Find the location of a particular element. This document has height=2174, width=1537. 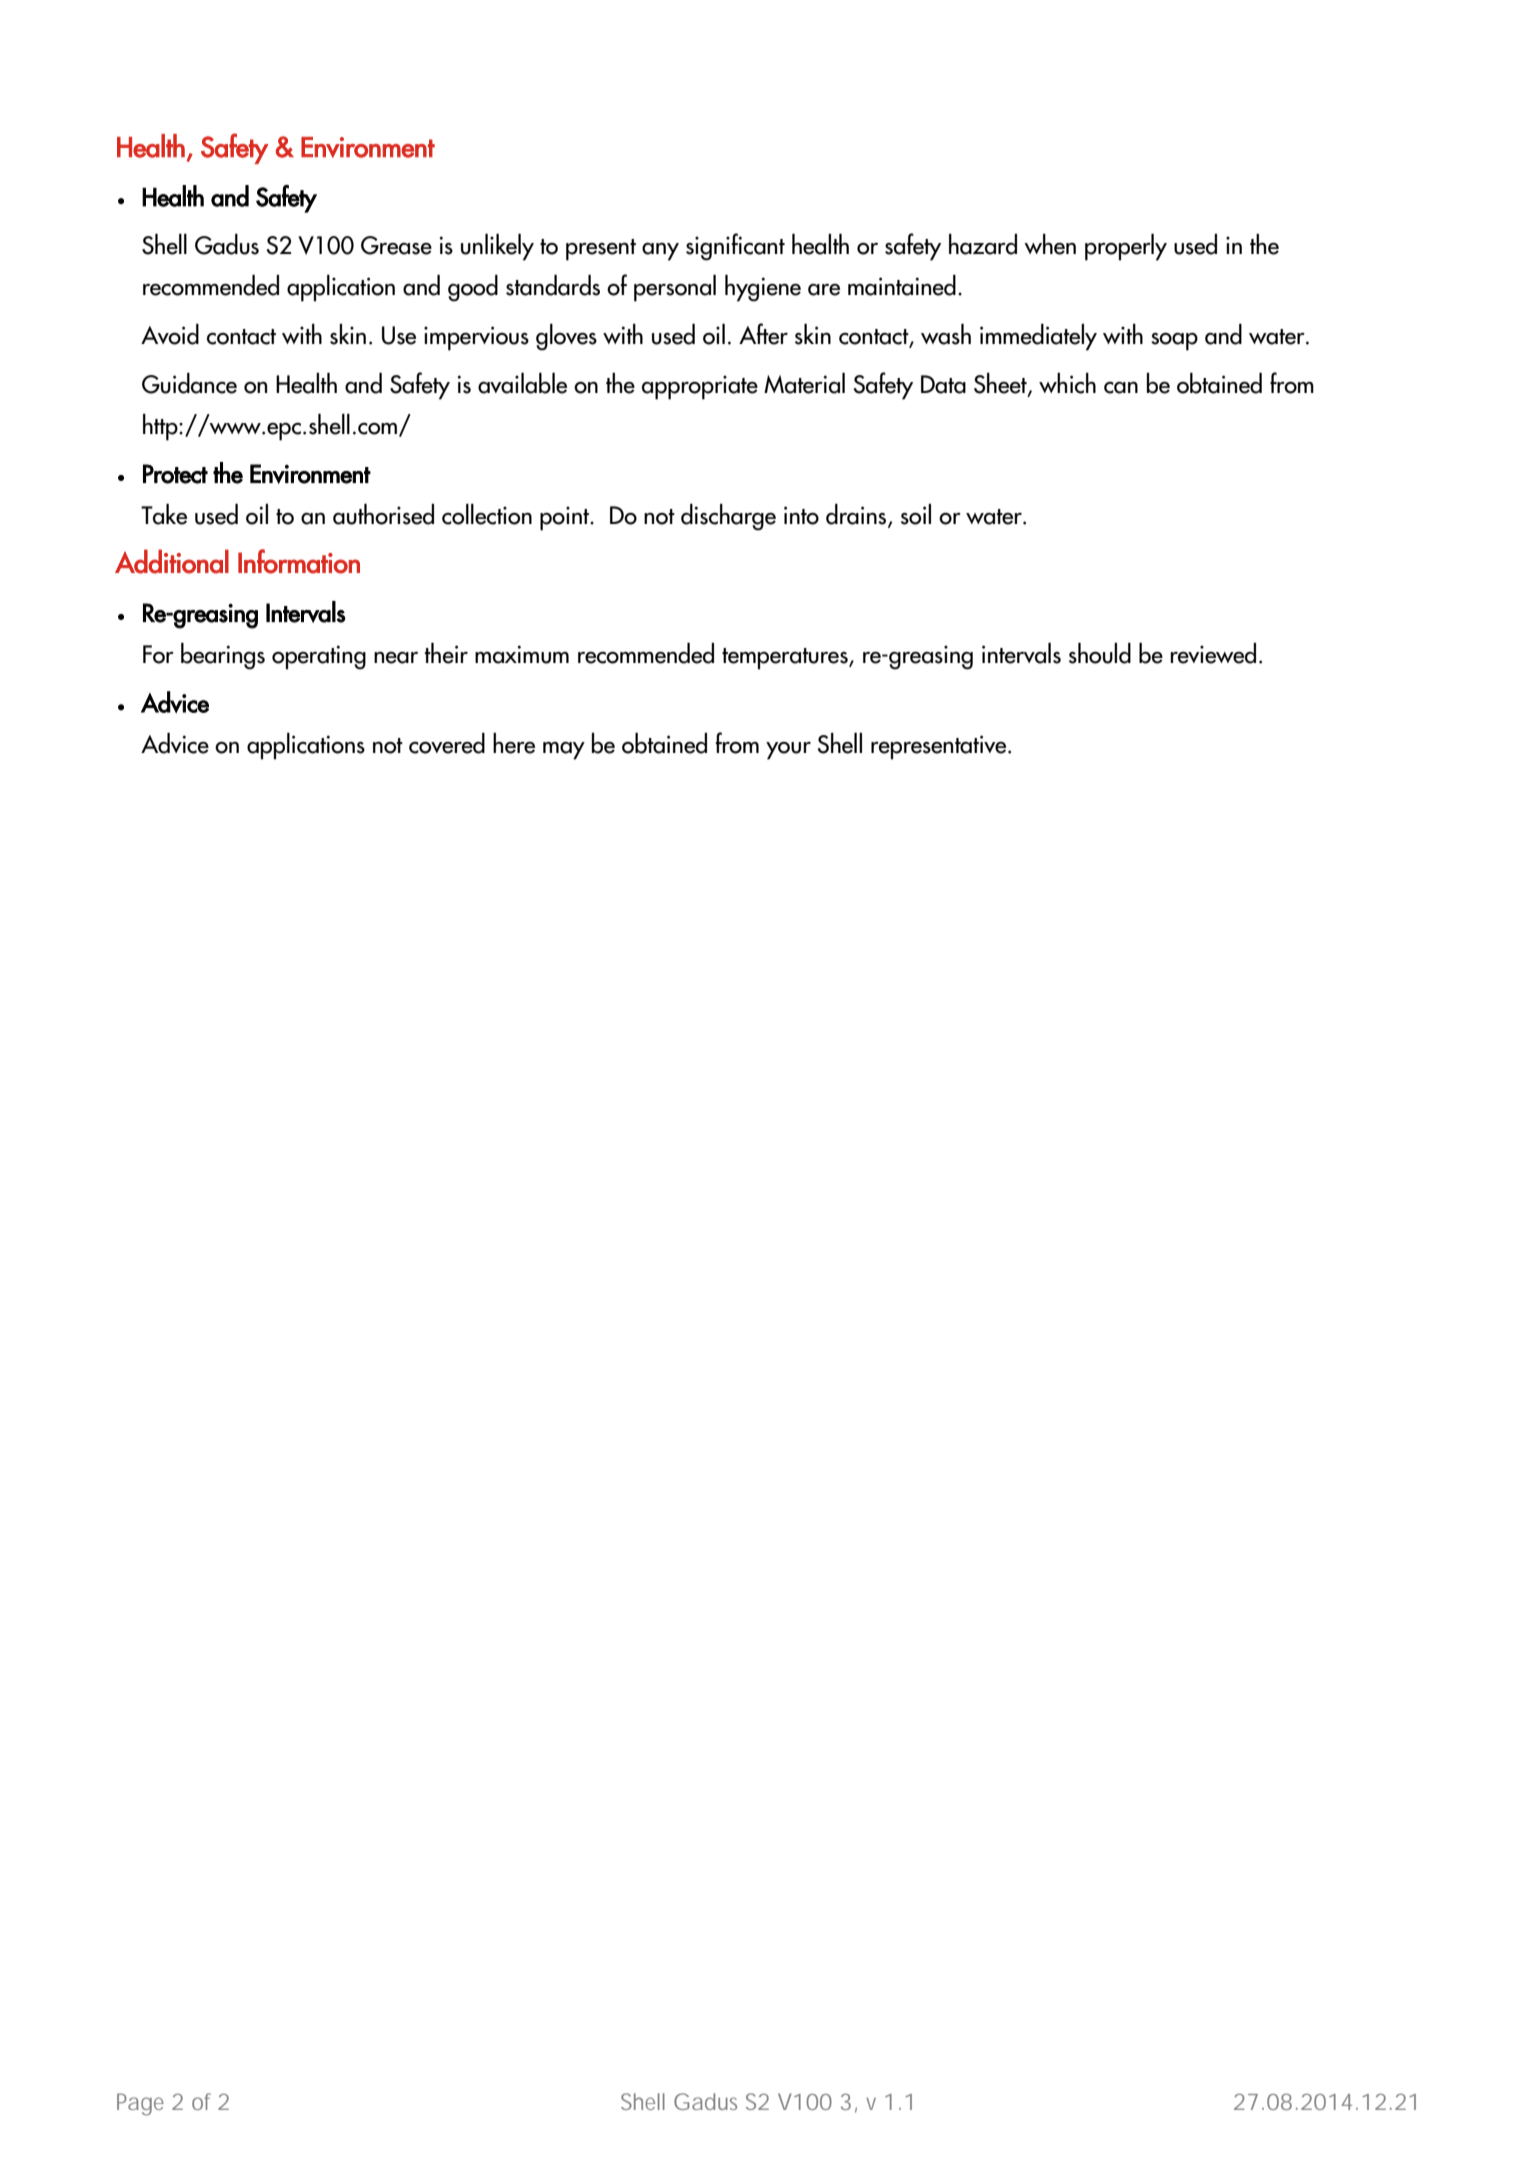

Avoid is located at coordinates (170, 334).
